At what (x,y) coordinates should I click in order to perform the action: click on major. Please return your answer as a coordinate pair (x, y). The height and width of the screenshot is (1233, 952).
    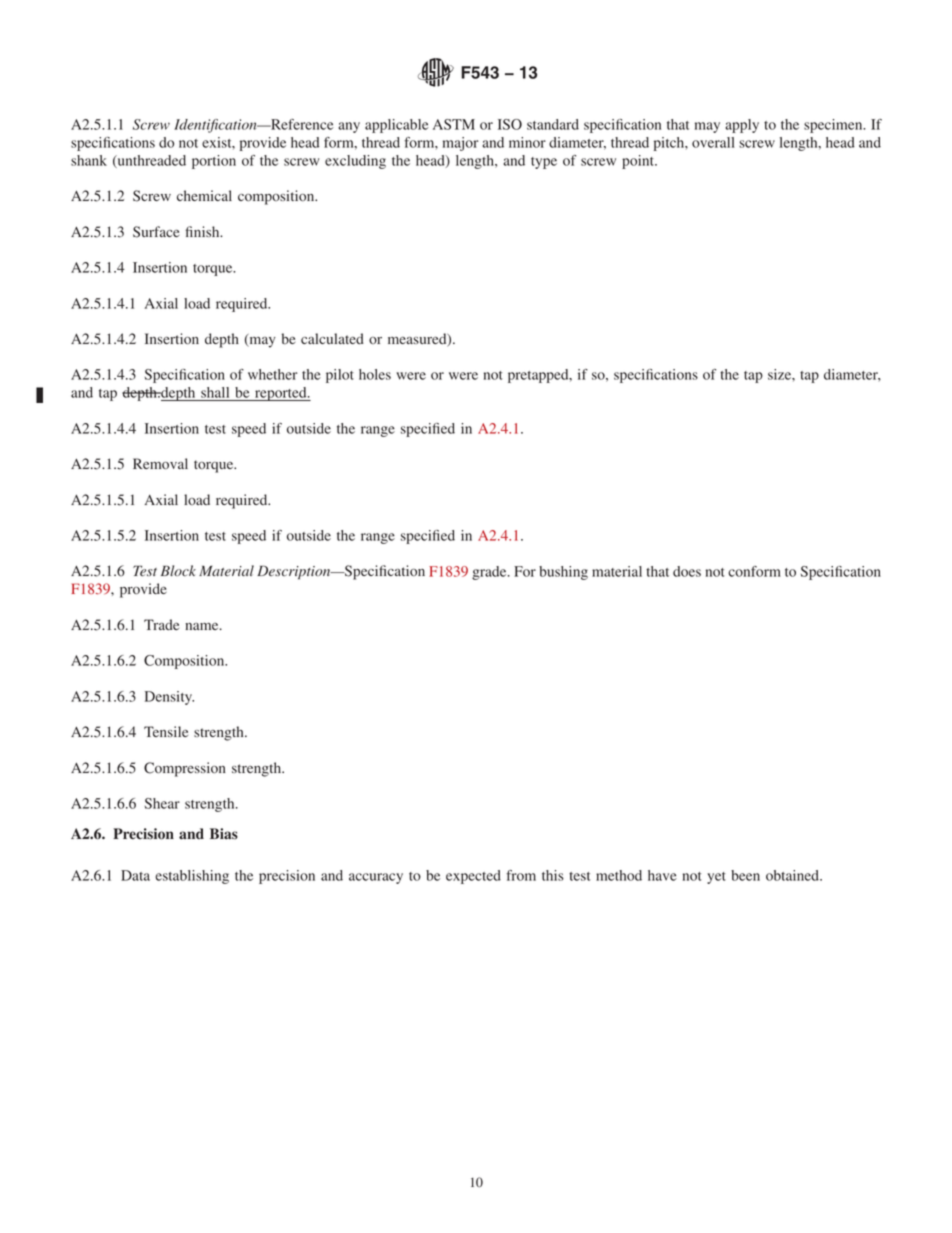
    Looking at the image, I should click on (461, 144).
